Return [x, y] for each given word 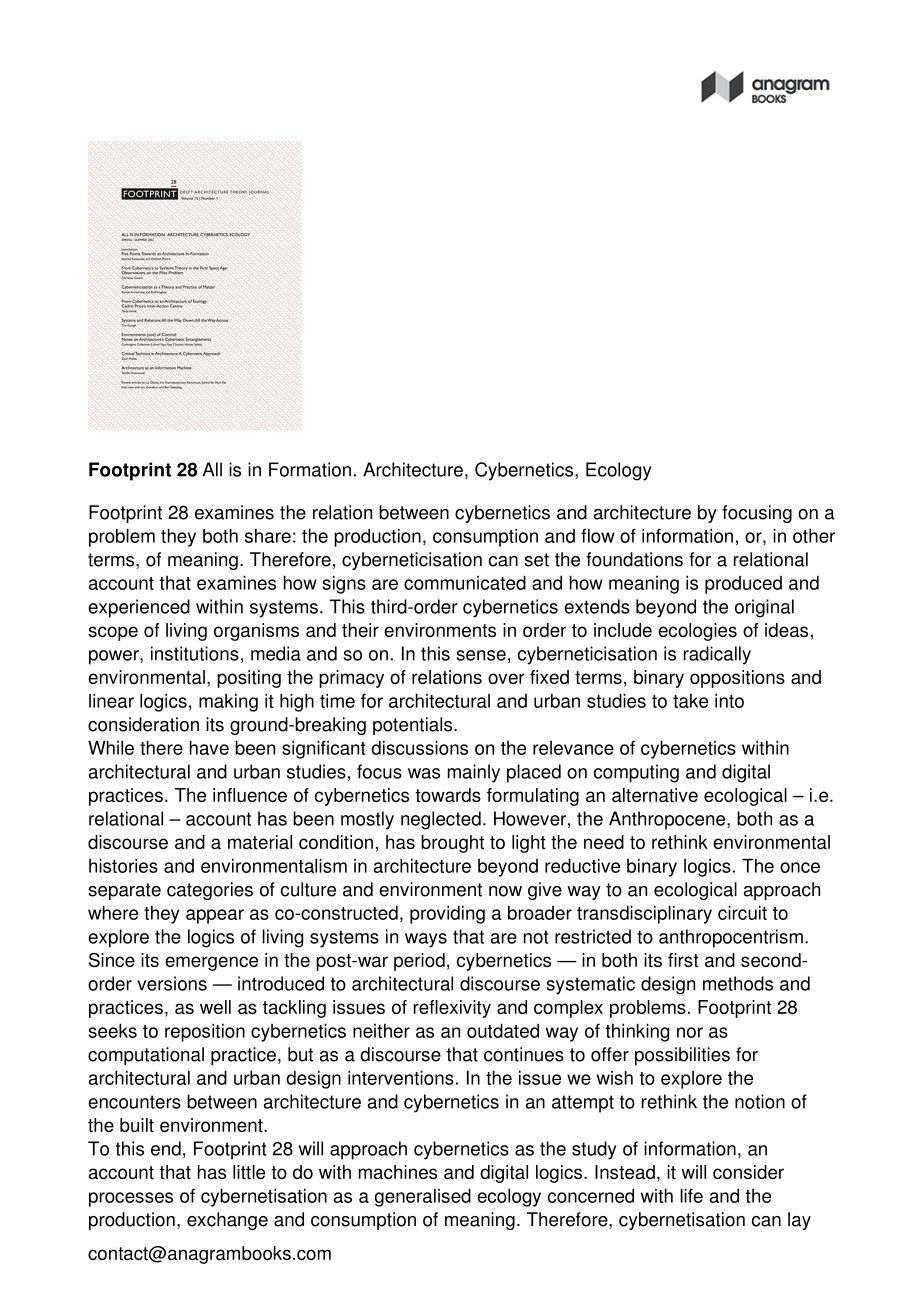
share [268, 536]
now [505, 891]
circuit [742, 912]
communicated [465, 582]
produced [743, 585]
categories [210, 891]
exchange [227, 1221]
